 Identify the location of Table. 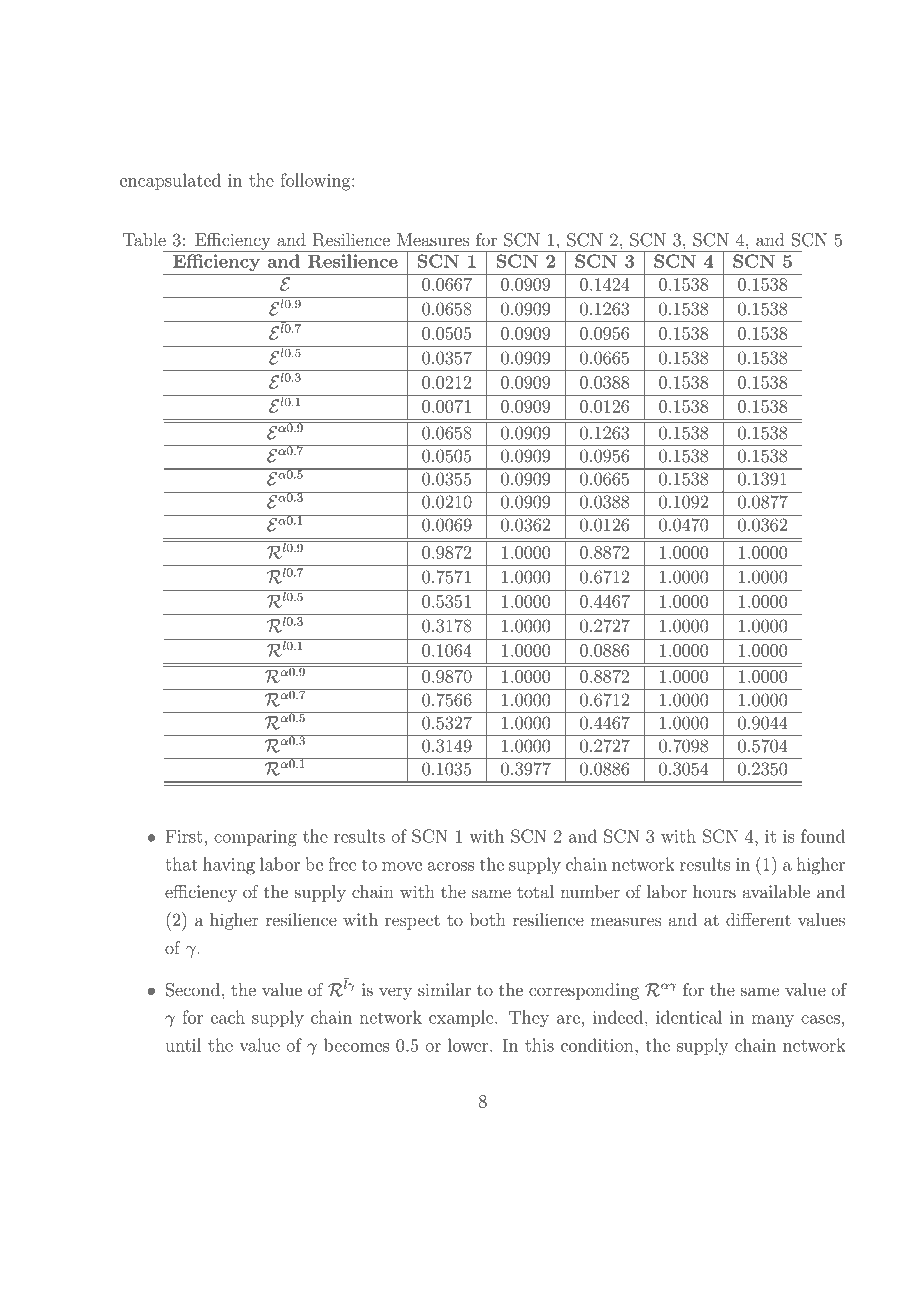
(144, 239).
